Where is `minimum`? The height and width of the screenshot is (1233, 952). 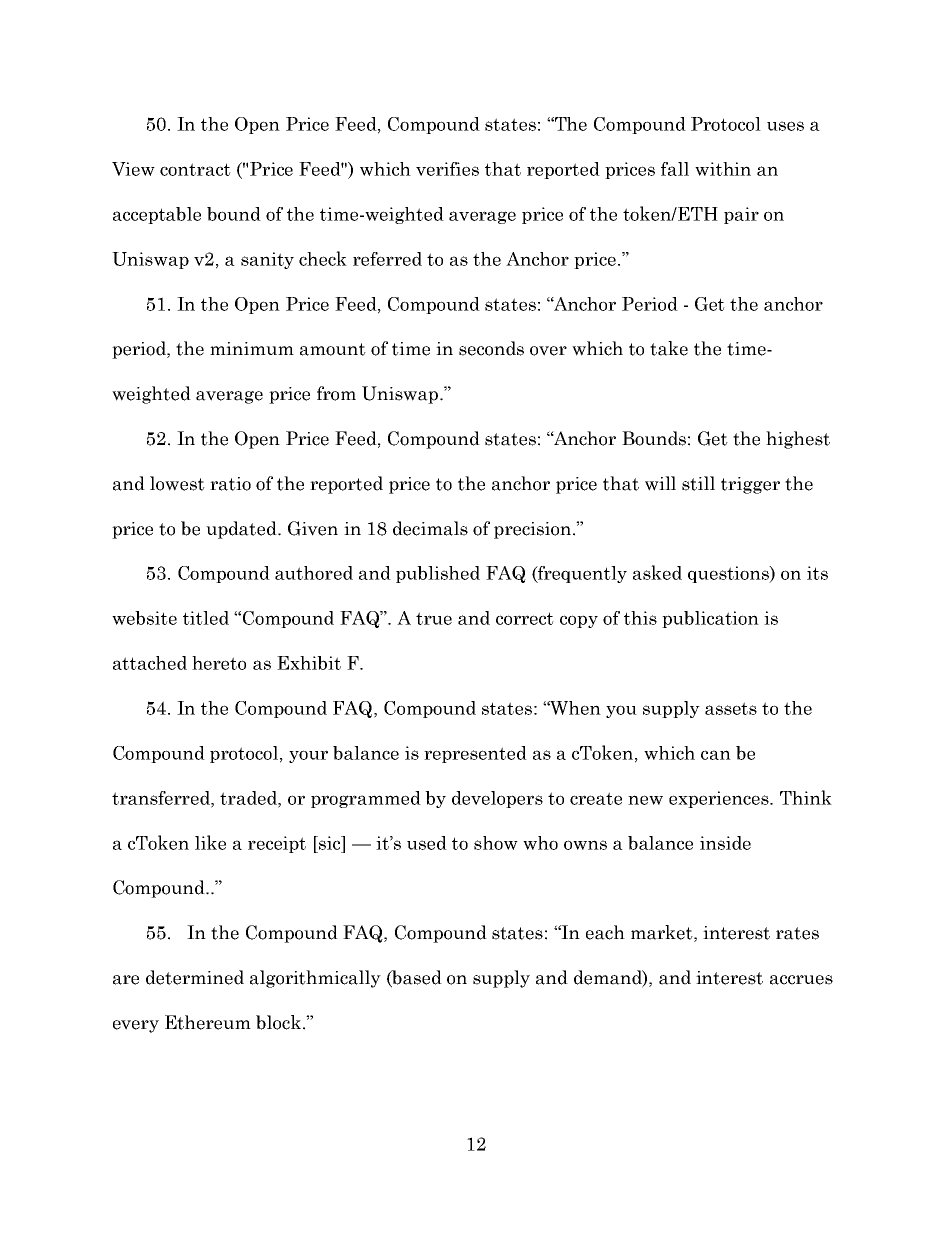
minimum is located at coordinates (252, 348).
